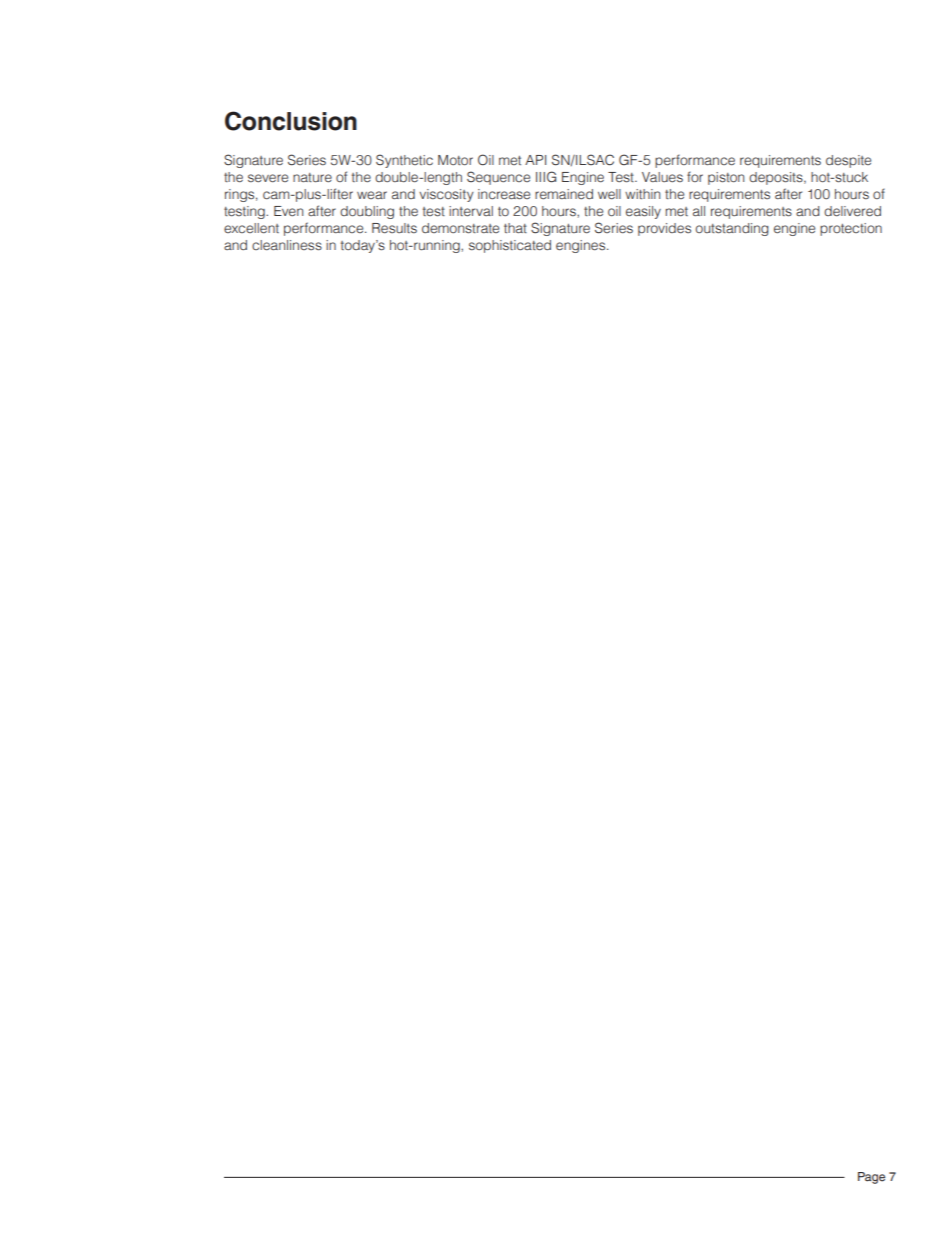  What do you see at coordinates (777, 178) in the page?
I see `deposits` at bounding box center [777, 178].
